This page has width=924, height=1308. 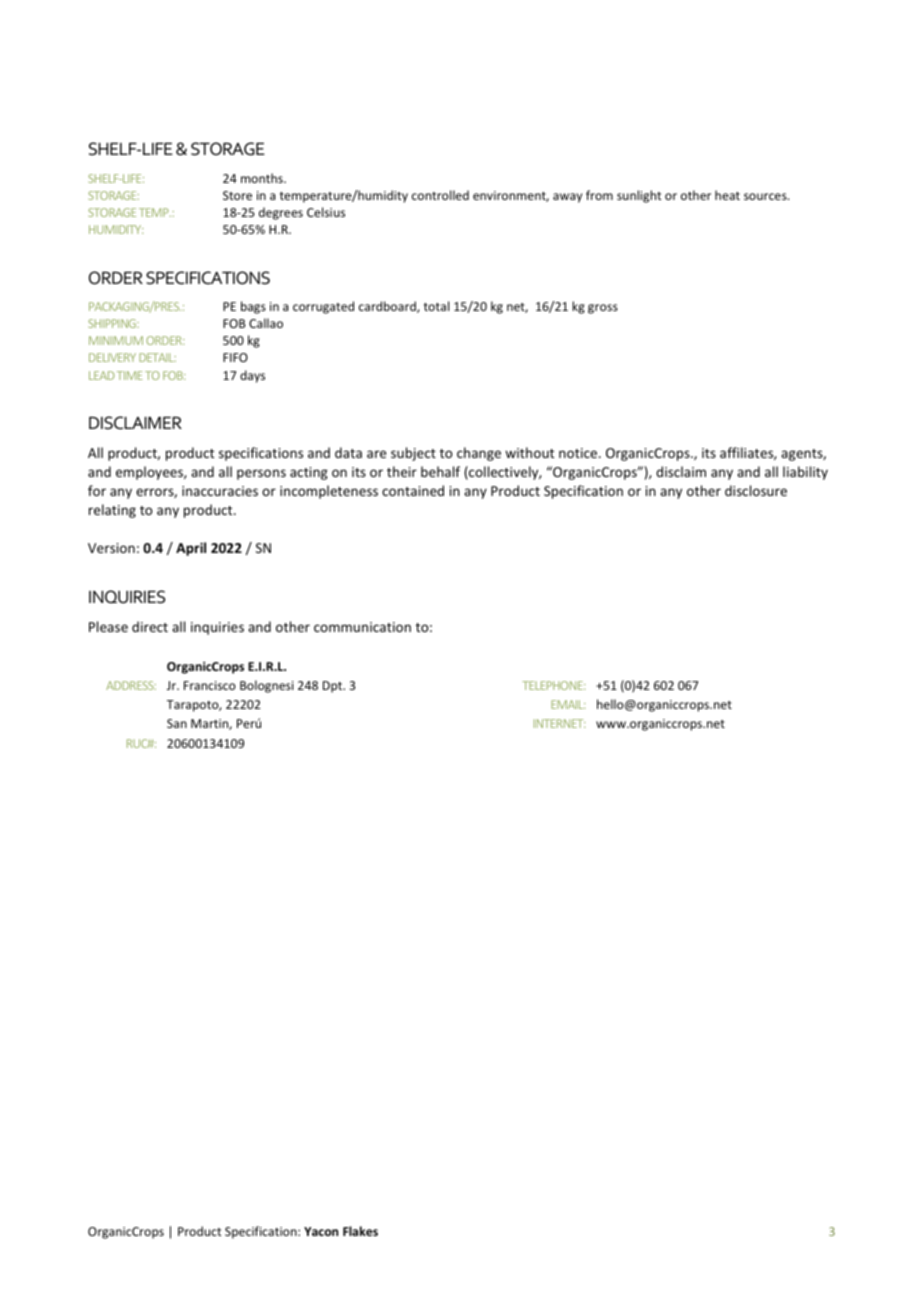 What do you see at coordinates (568, 704) in the page?
I see `EMAIL` at bounding box center [568, 704].
